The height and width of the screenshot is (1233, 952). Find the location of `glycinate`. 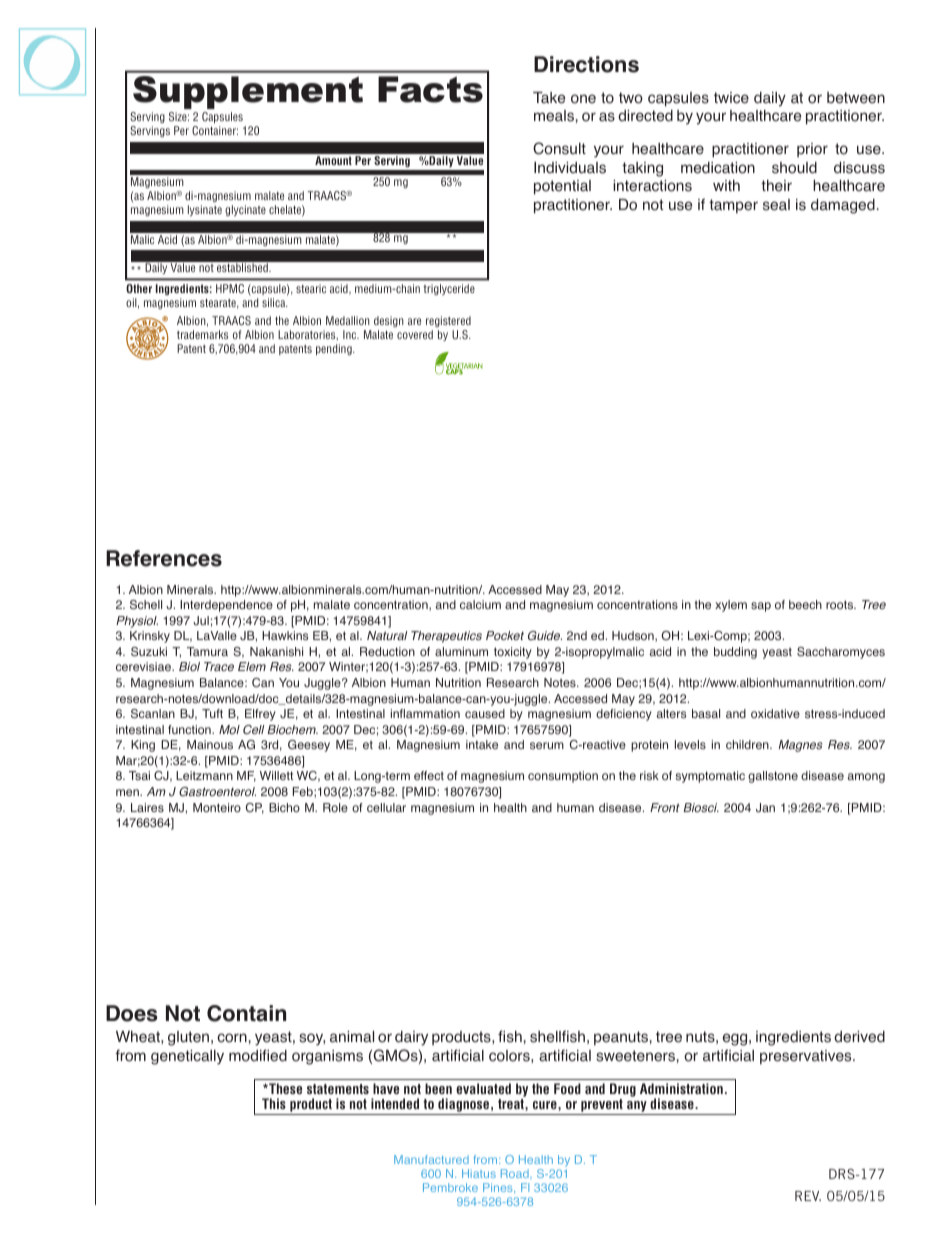

glycinate is located at coordinates (245, 210).
